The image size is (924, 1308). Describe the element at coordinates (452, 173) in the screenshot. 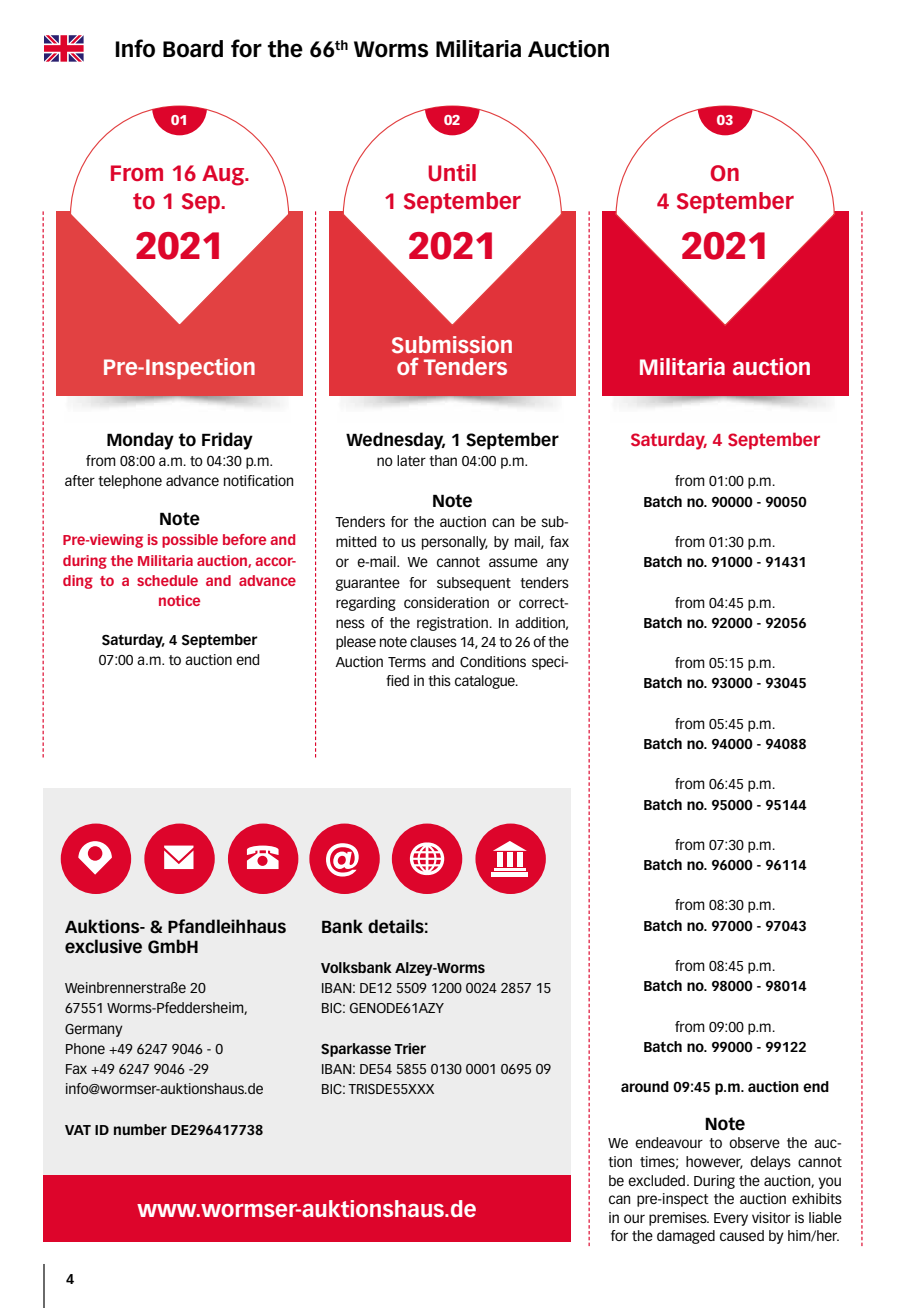

I see `Until` at that location.
